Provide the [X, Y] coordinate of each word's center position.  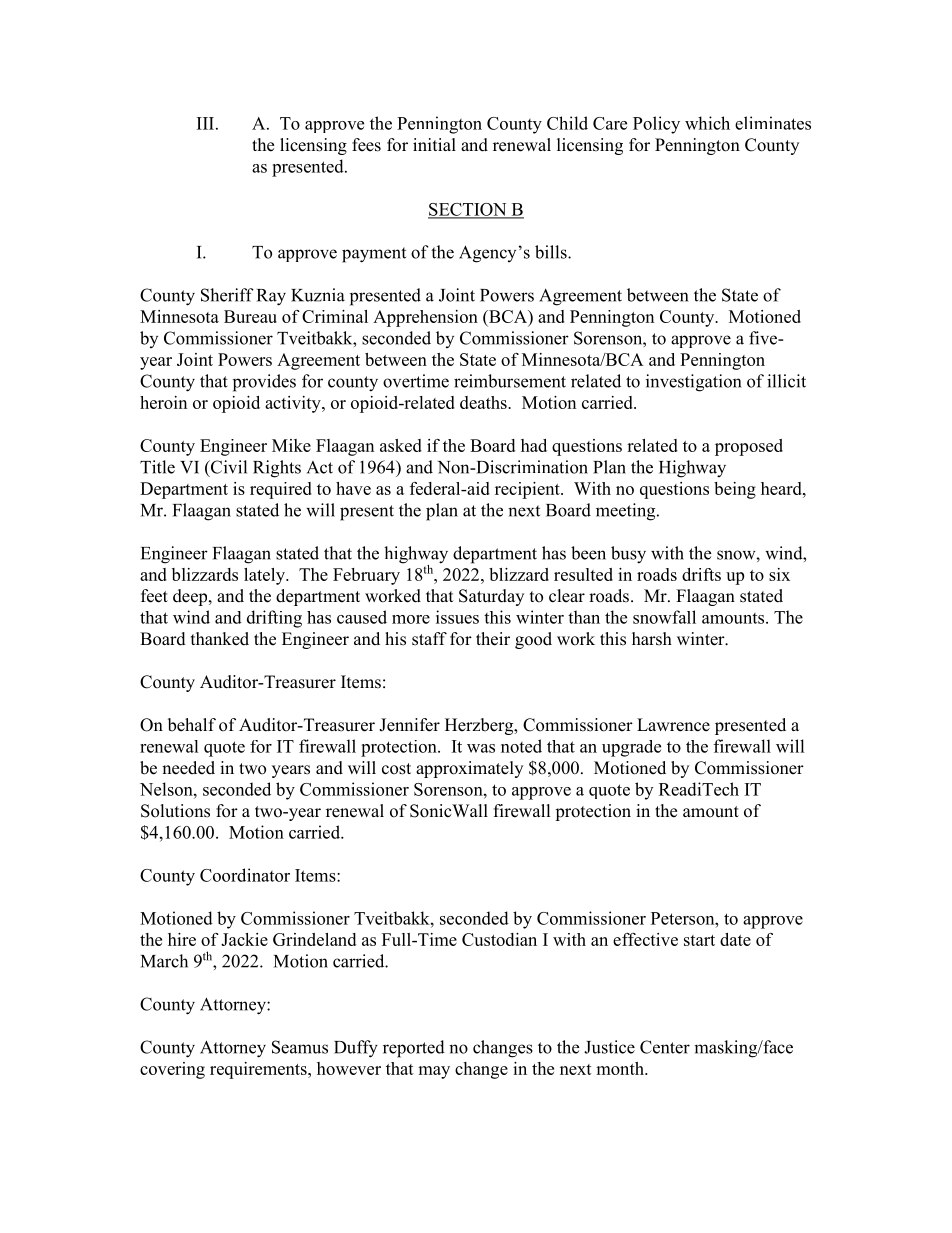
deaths [484, 402]
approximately [469, 769]
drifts [701, 574]
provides [264, 383]
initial [434, 144]
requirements [259, 1070]
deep [191, 597]
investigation [693, 383]
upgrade [631, 748]
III [207, 123]
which [707, 123]
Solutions [175, 811]
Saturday [491, 597]
